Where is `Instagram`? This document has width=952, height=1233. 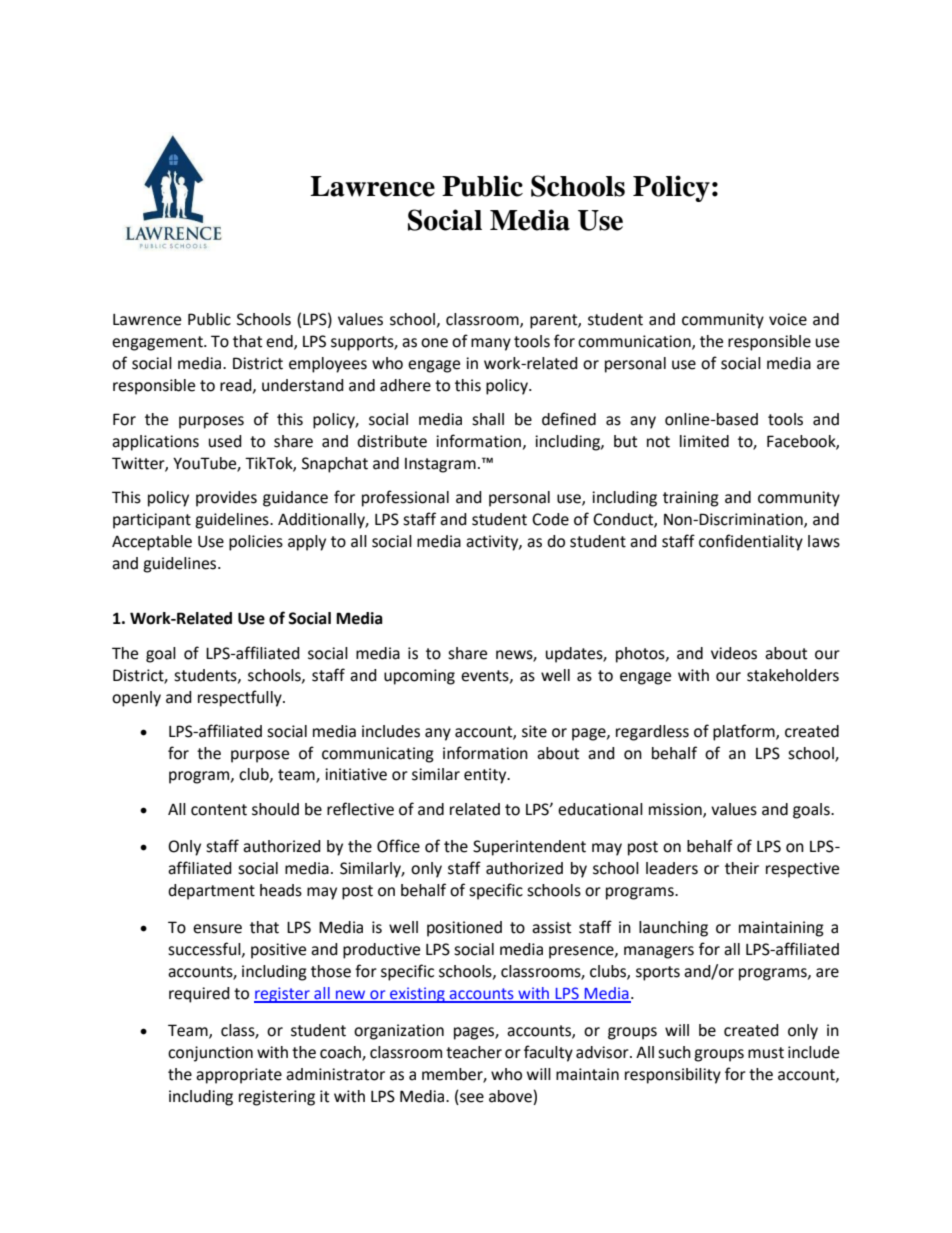 Instagram is located at coordinates (440, 465).
